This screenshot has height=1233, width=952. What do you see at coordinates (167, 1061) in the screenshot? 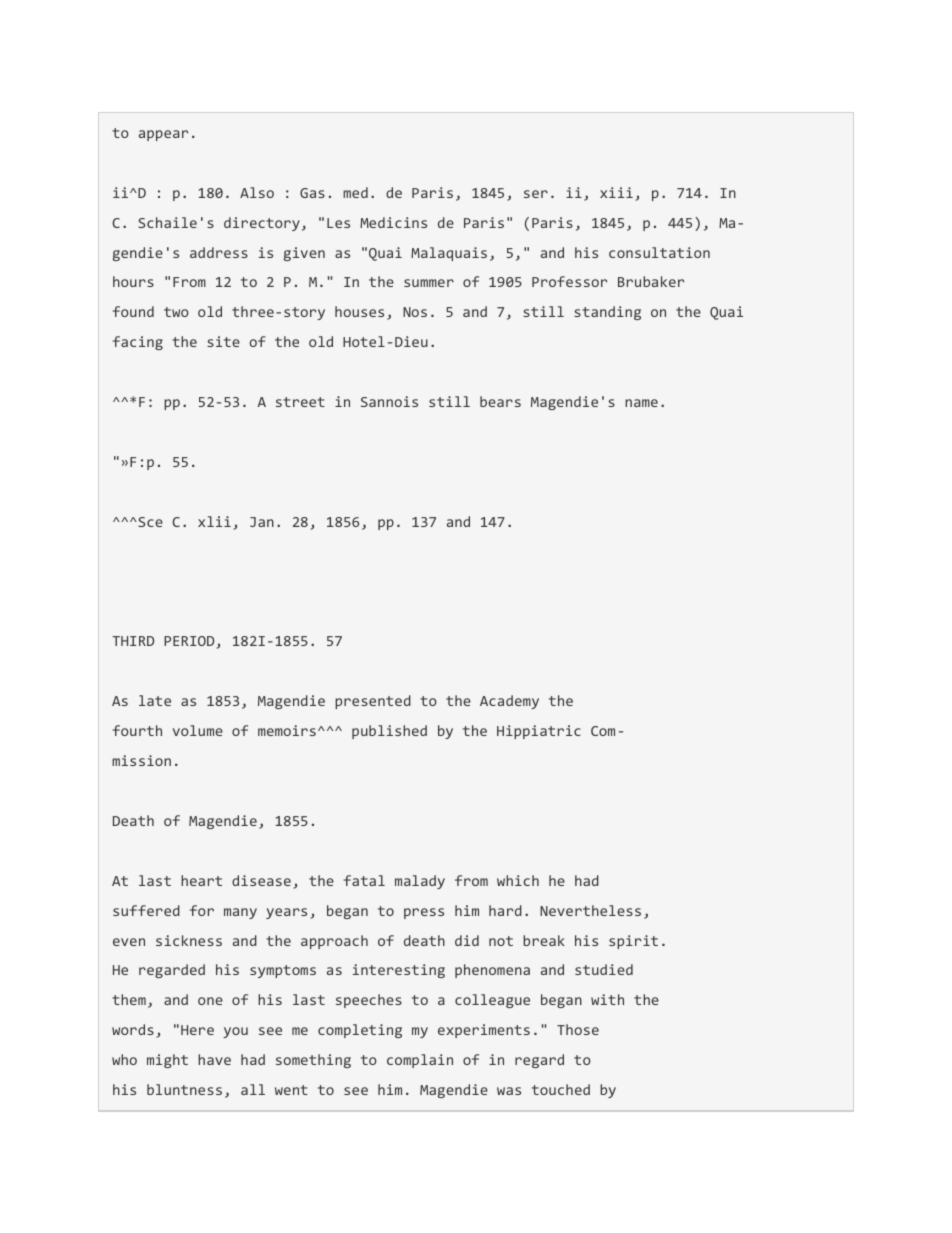
I see `might` at bounding box center [167, 1061].
